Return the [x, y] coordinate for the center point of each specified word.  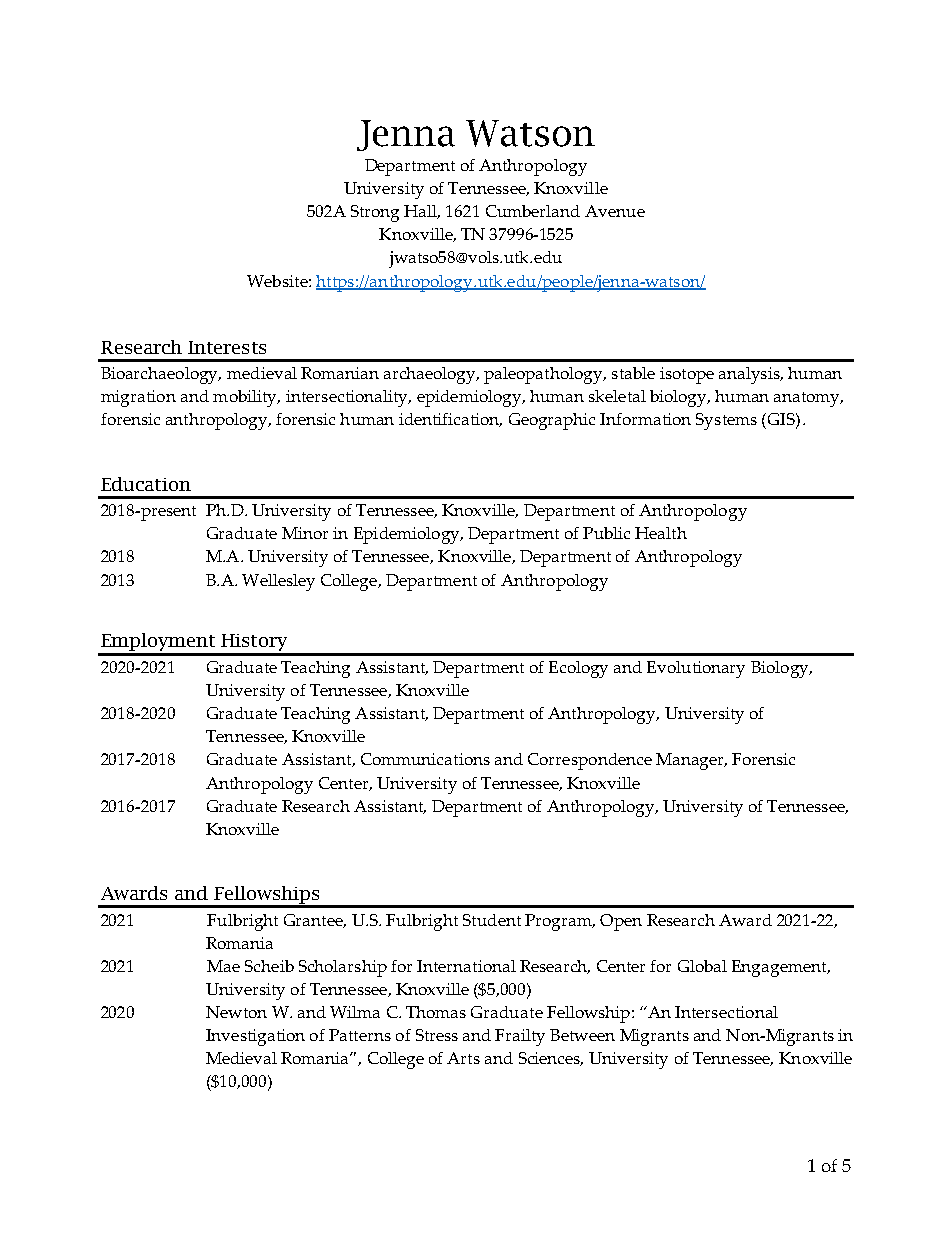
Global [702, 966]
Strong [375, 213]
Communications [425, 759]
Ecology [578, 669]
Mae [223, 966]
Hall [422, 212]
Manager [691, 761]
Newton [236, 1012]
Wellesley [278, 582]
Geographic [552, 421]
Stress [437, 1035]
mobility [246, 398]
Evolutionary [696, 669]
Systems [726, 421]
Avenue [615, 211]
